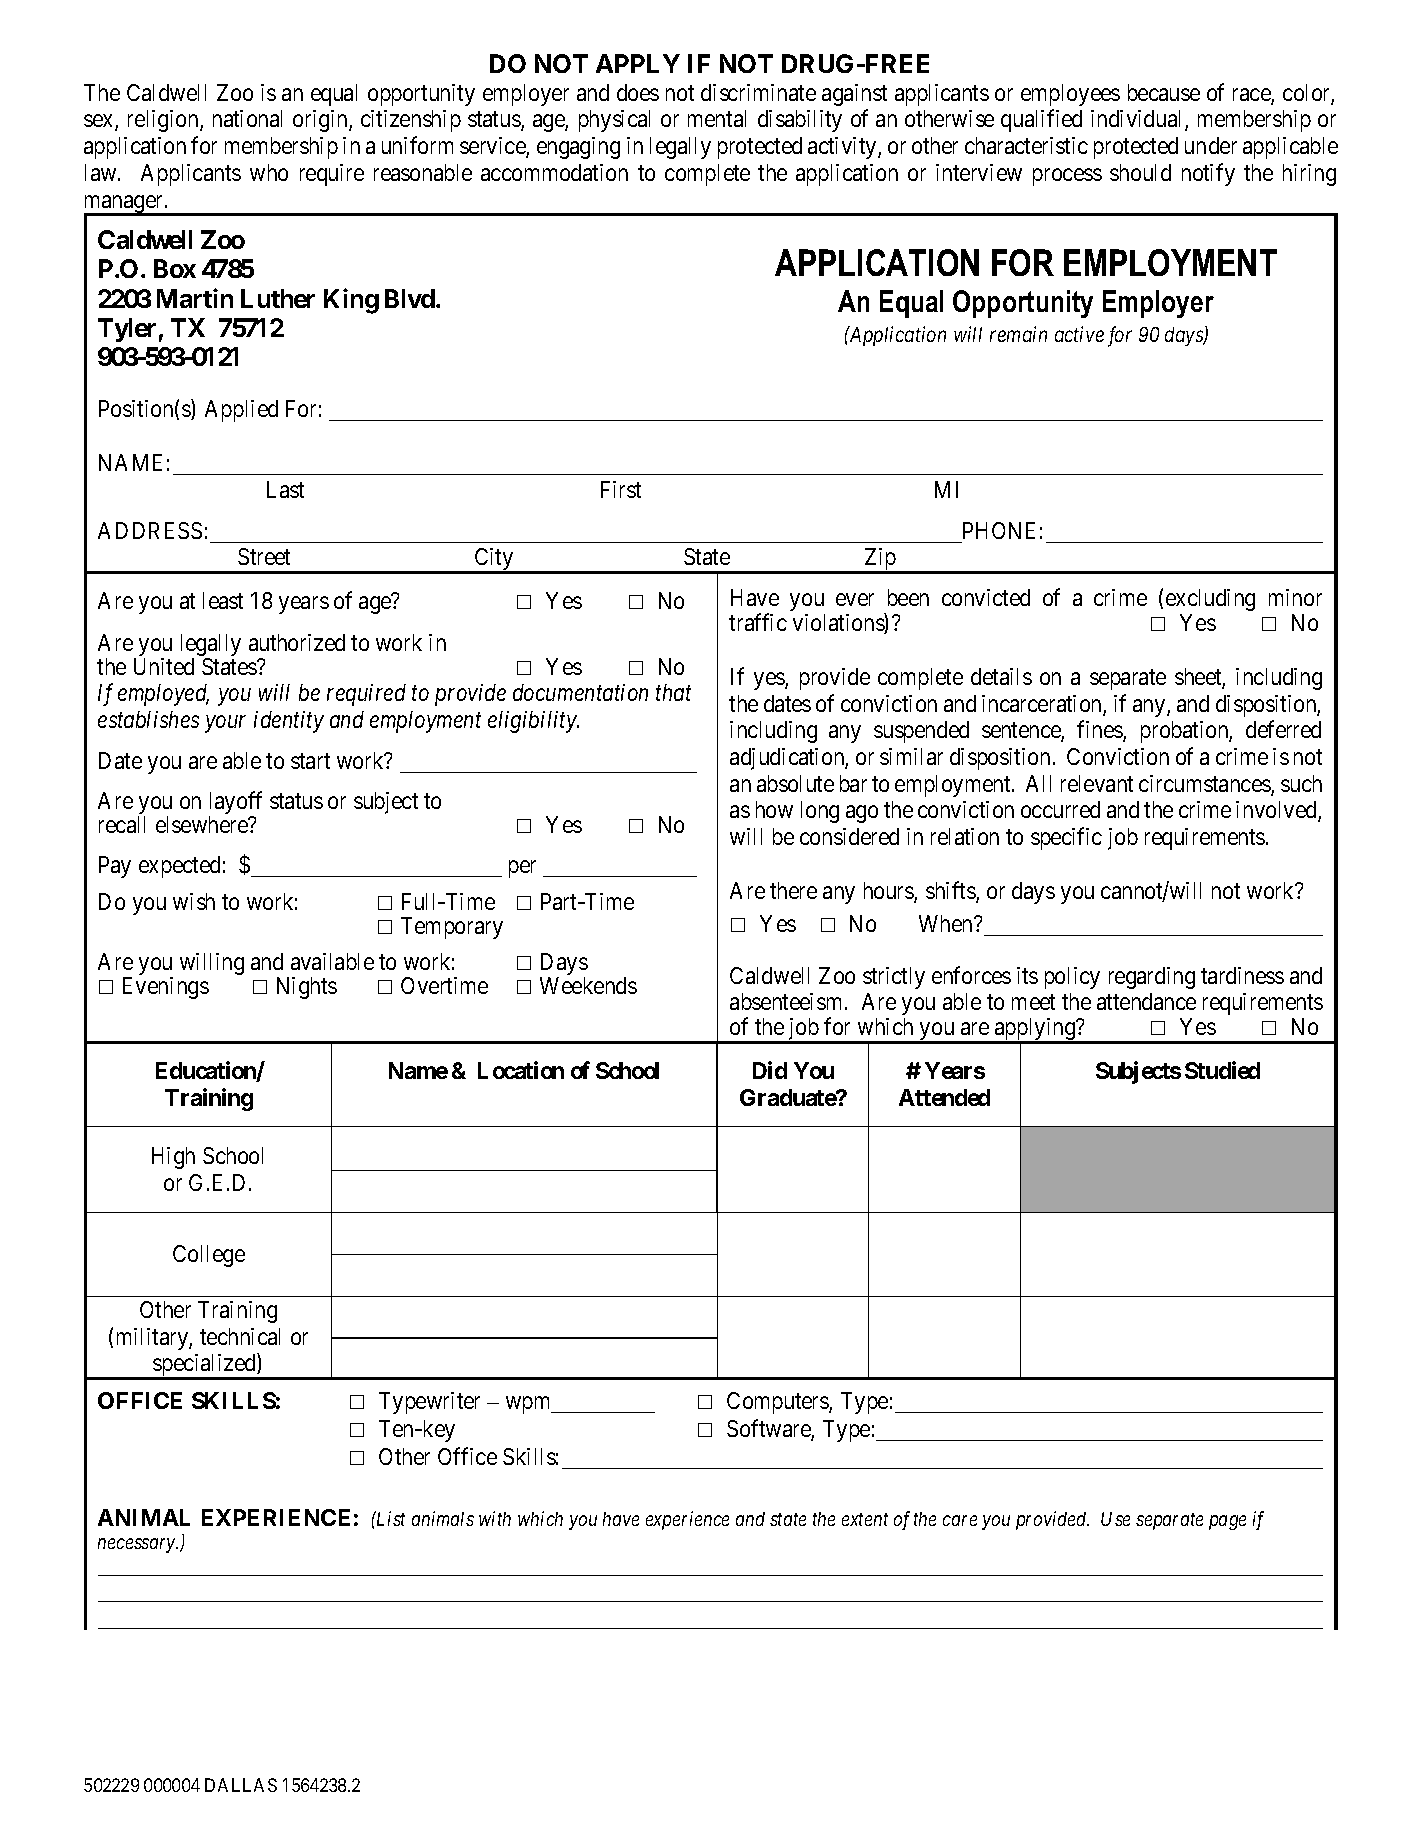 The height and width of the image is (1838, 1421). Describe the element at coordinates (1138, 120) in the image. I see `individual` at that location.
